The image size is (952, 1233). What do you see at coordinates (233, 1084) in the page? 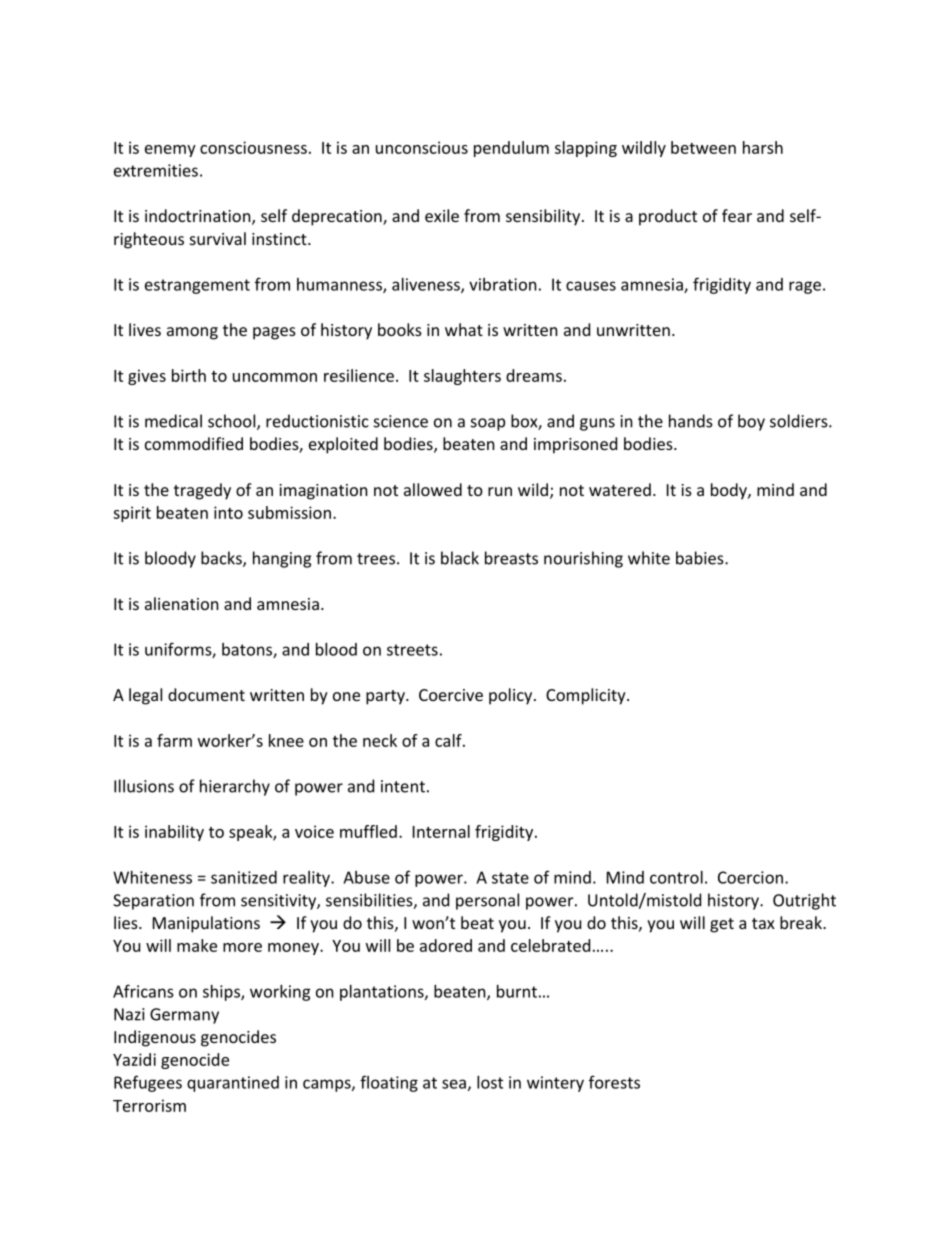
I see `quarantined` at bounding box center [233, 1084].
